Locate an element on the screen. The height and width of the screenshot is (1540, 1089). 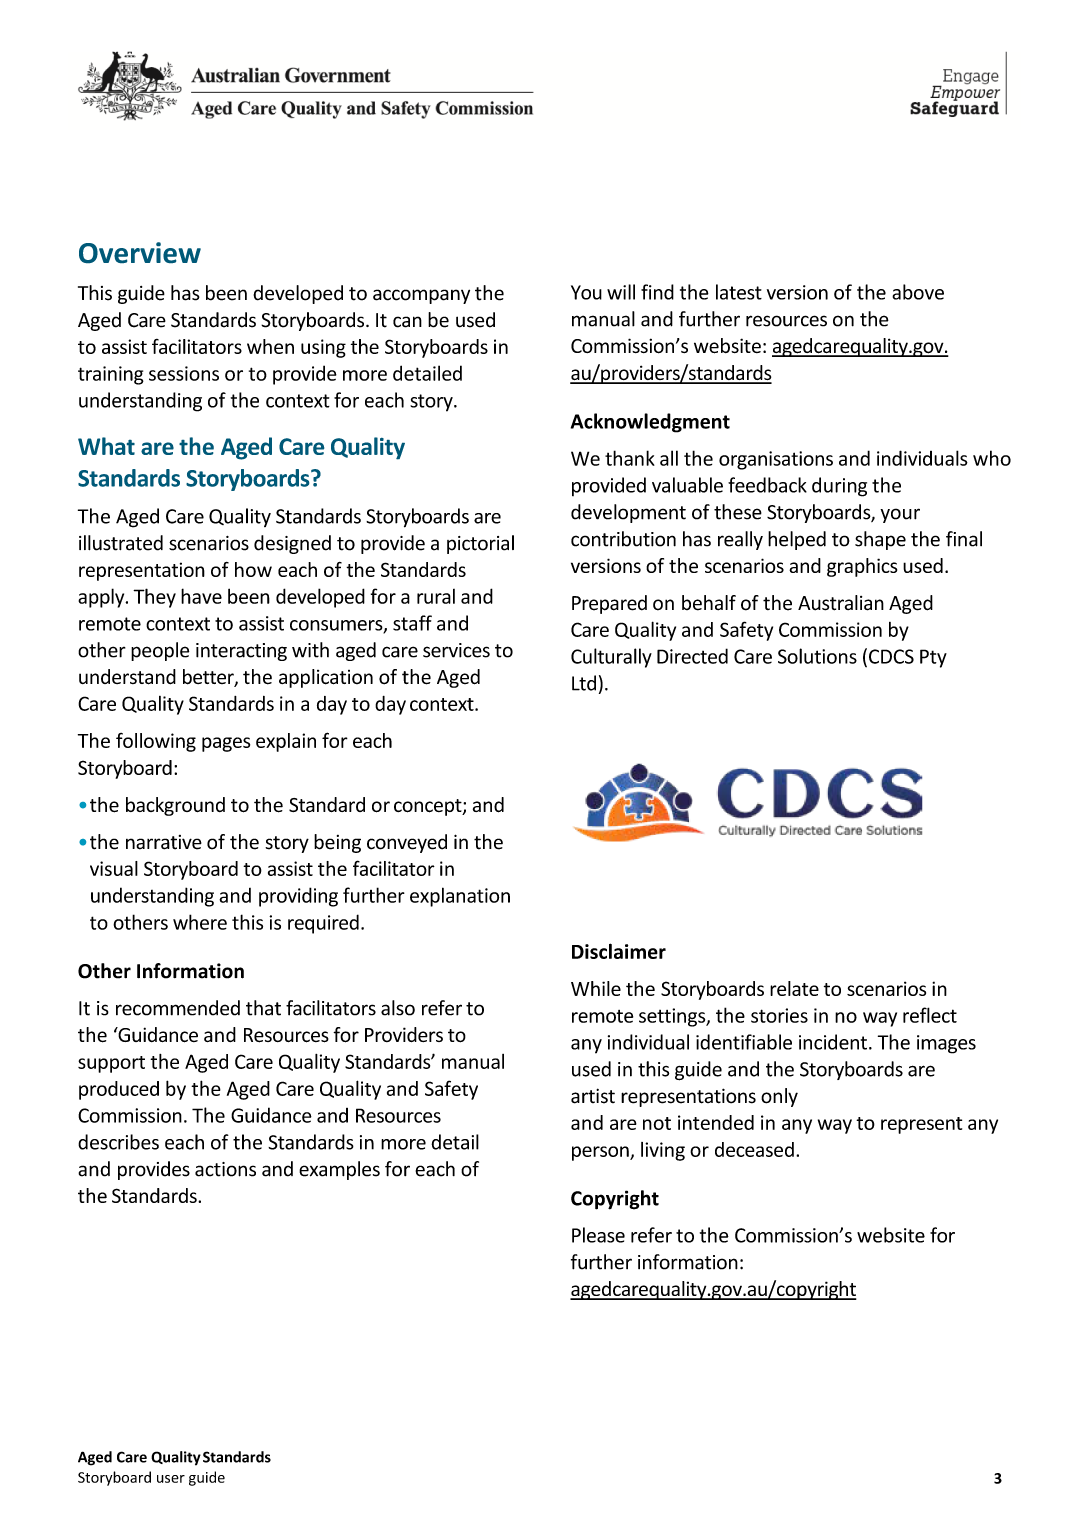
person is located at coordinates (601, 1153).
